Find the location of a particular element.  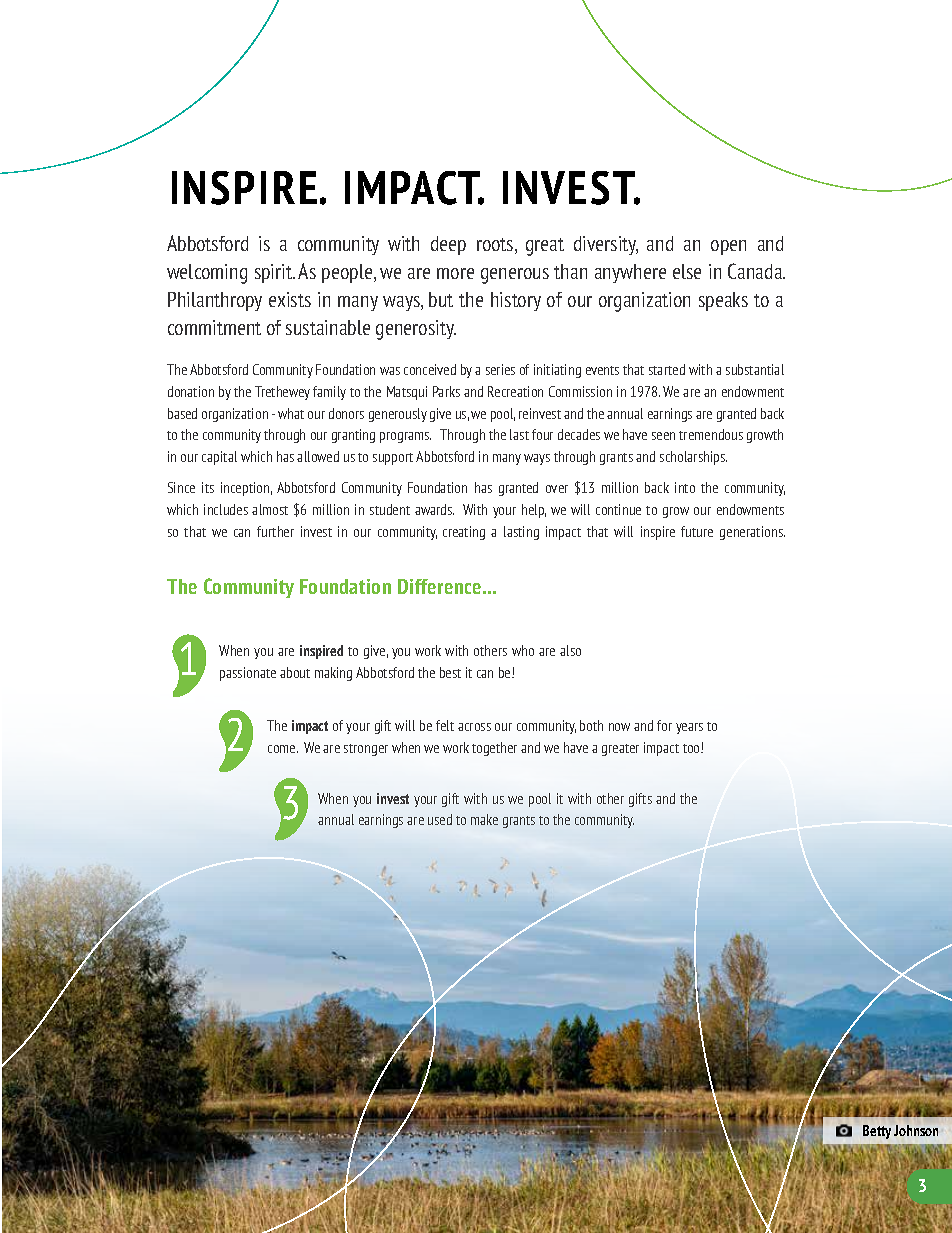

Canada is located at coordinates (756, 271).
